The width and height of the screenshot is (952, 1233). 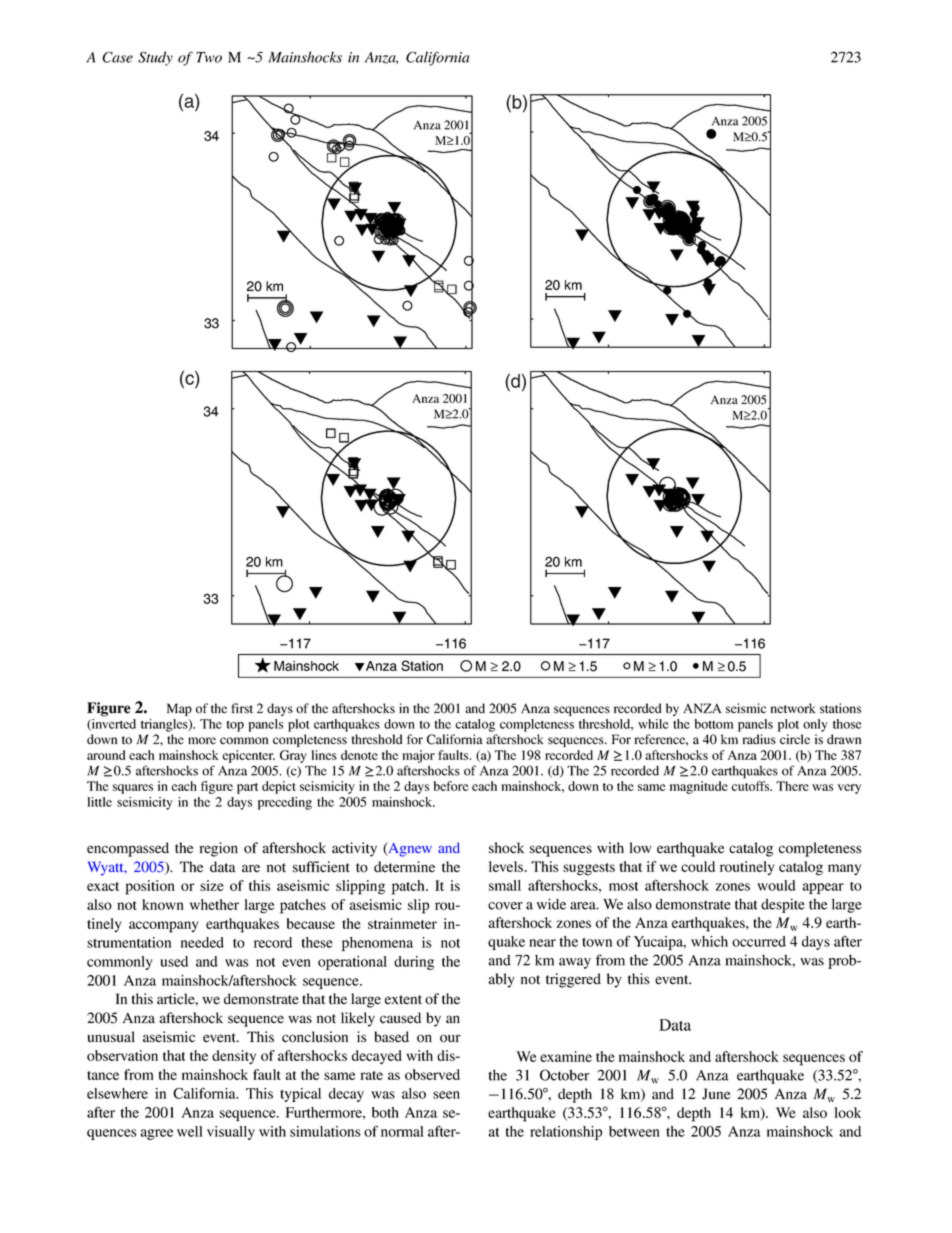 What do you see at coordinates (155, 58) in the screenshot?
I see `Study` at bounding box center [155, 58].
